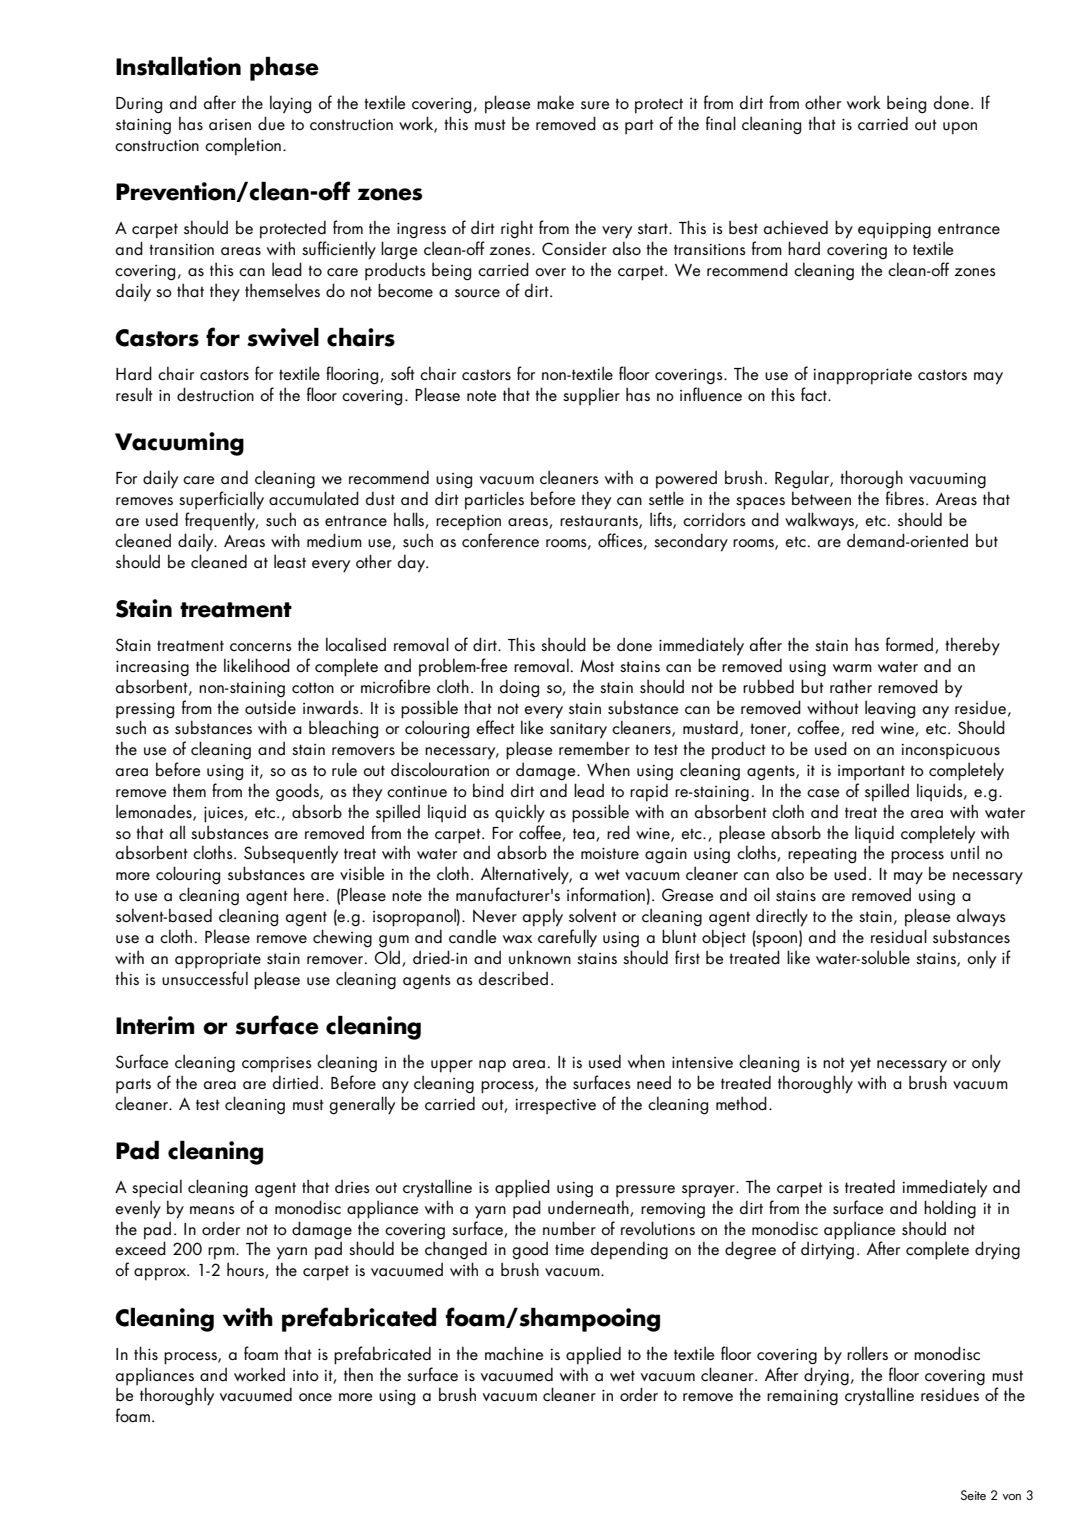  What do you see at coordinates (871, 773) in the document?
I see `important` at bounding box center [871, 773].
